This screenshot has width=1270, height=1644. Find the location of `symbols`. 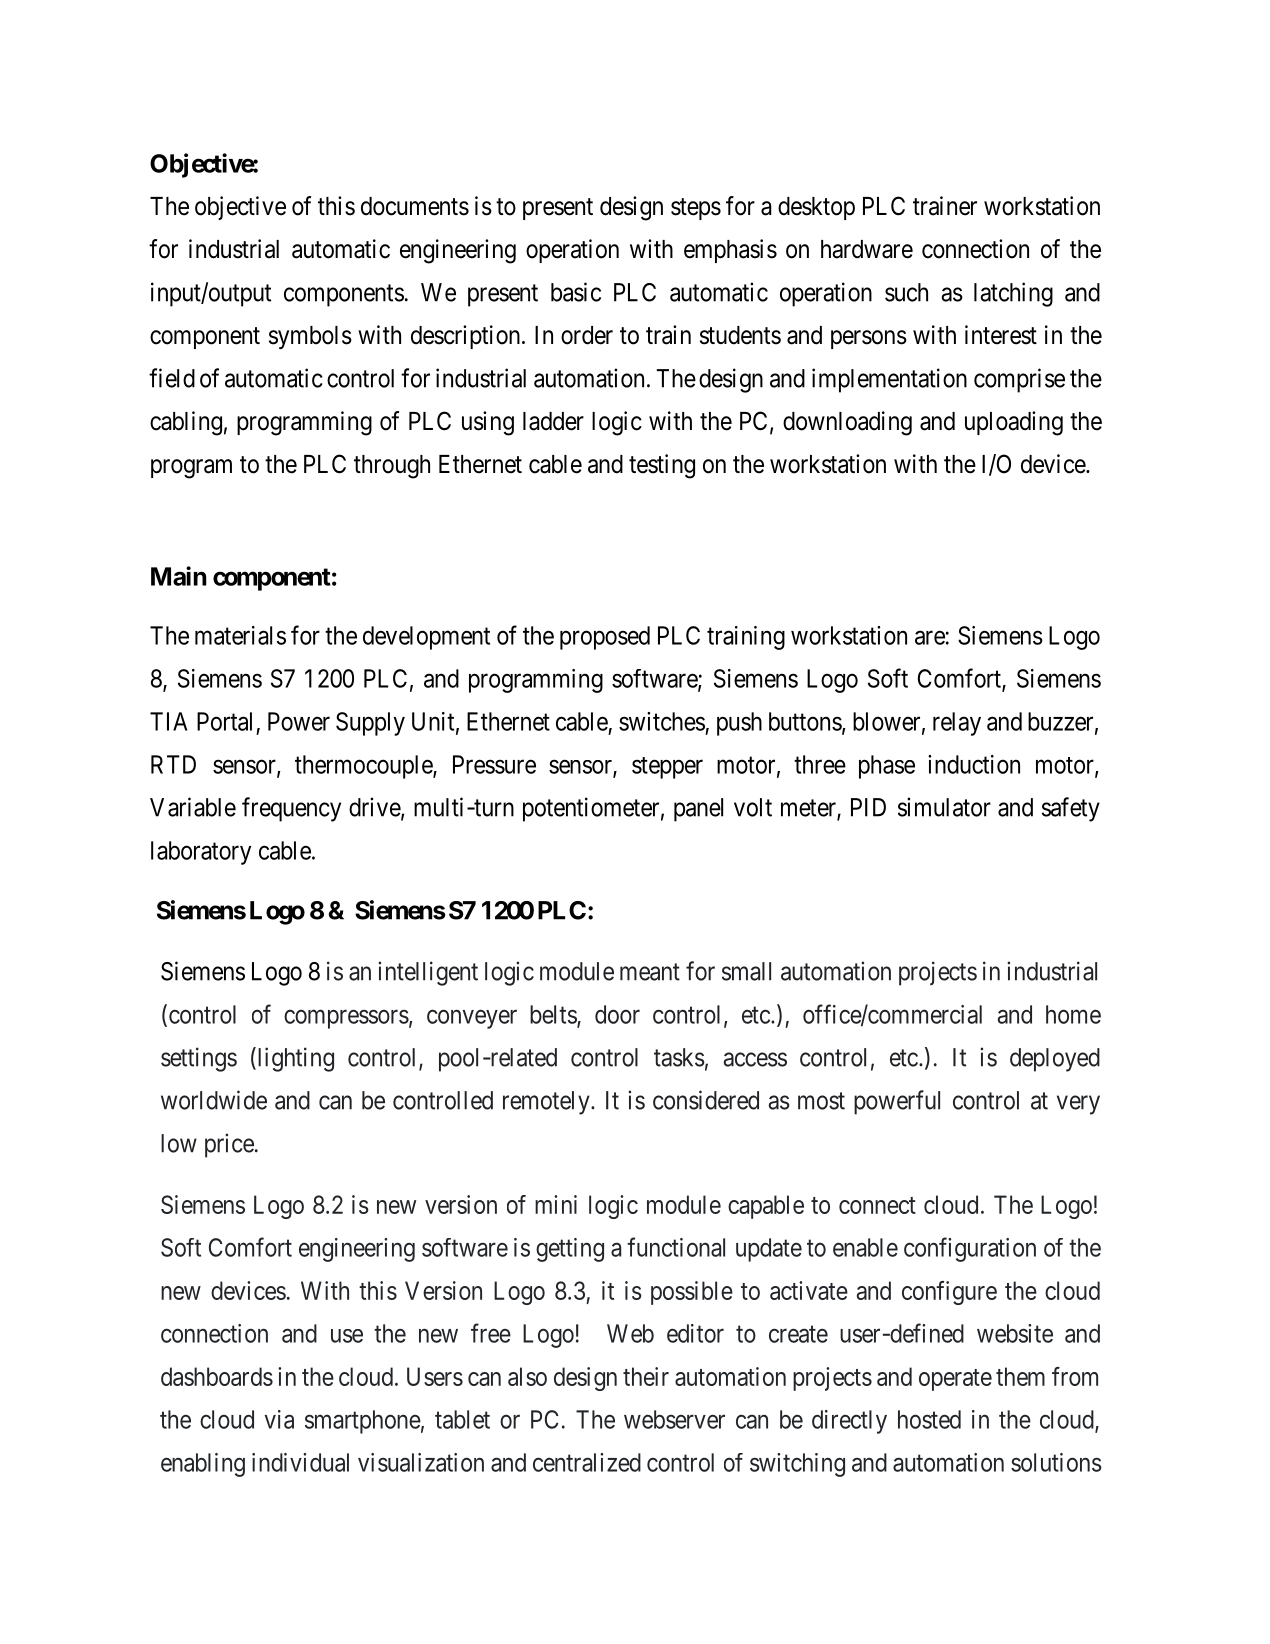

symbols is located at coordinates (310, 337).
